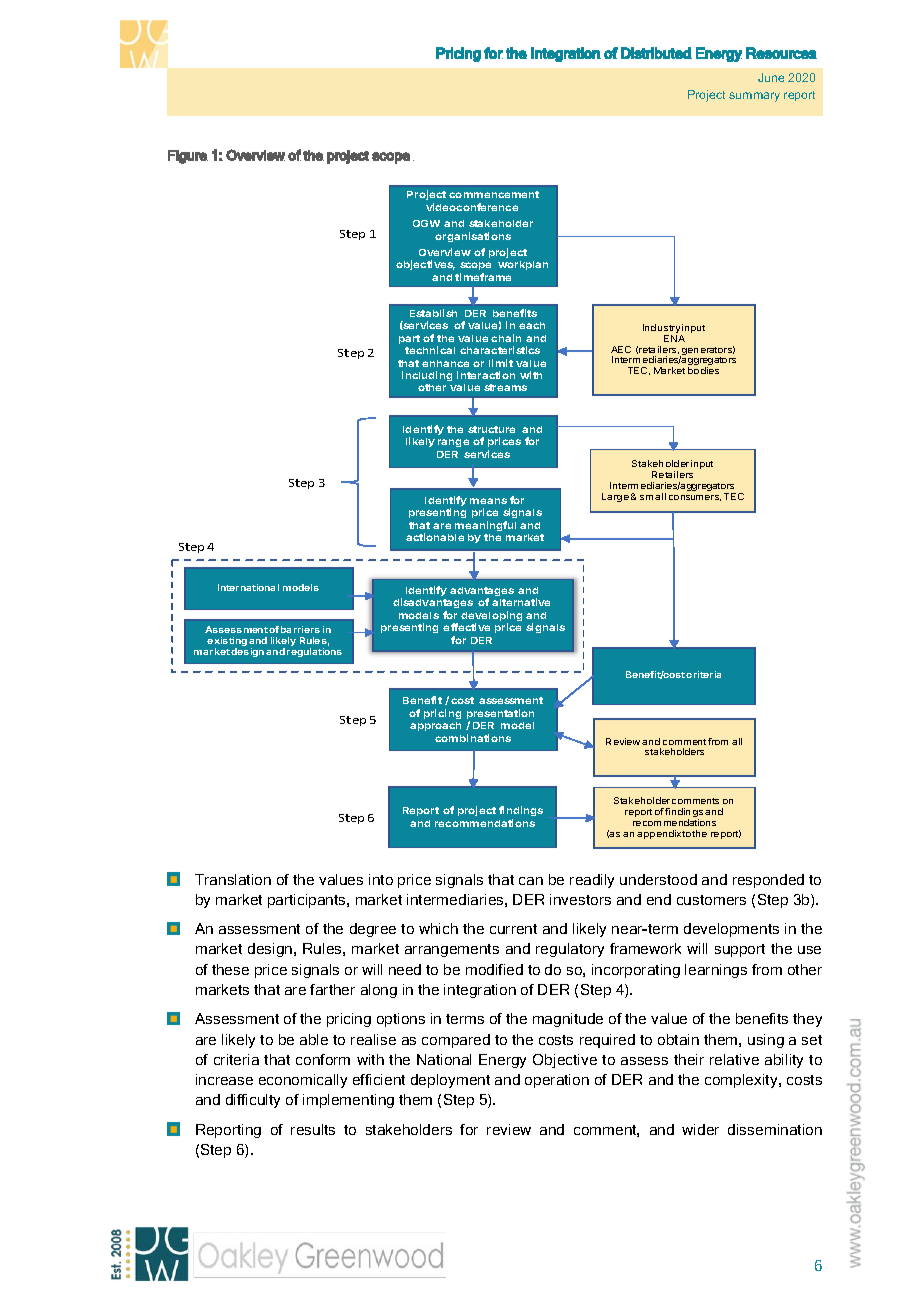 The image size is (924, 1308). Describe the element at coordinates (754, 97) in the page. I see `summary` at that location.
